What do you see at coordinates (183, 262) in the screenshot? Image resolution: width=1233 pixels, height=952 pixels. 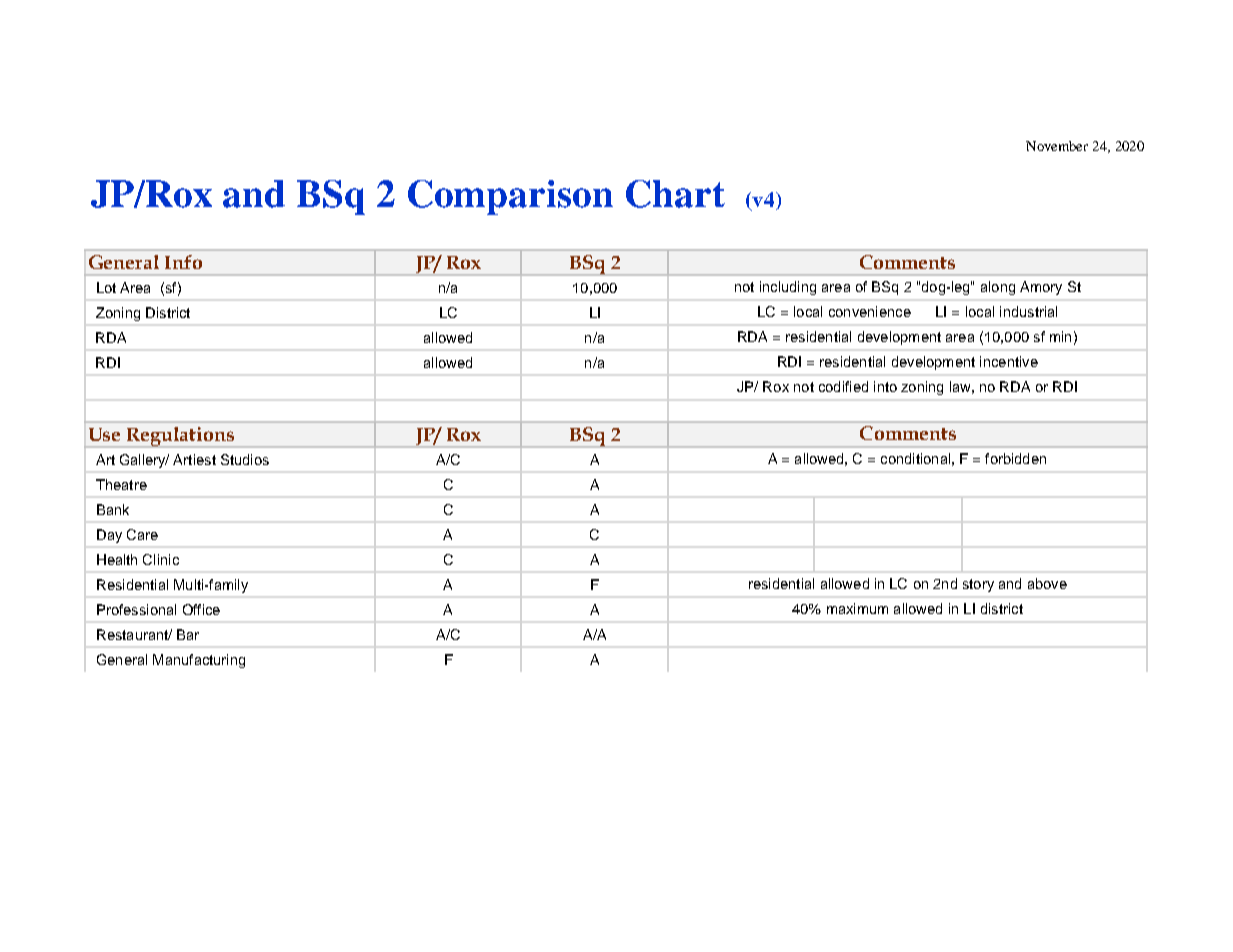 I see `Info` at bounding box center [183, 262].
